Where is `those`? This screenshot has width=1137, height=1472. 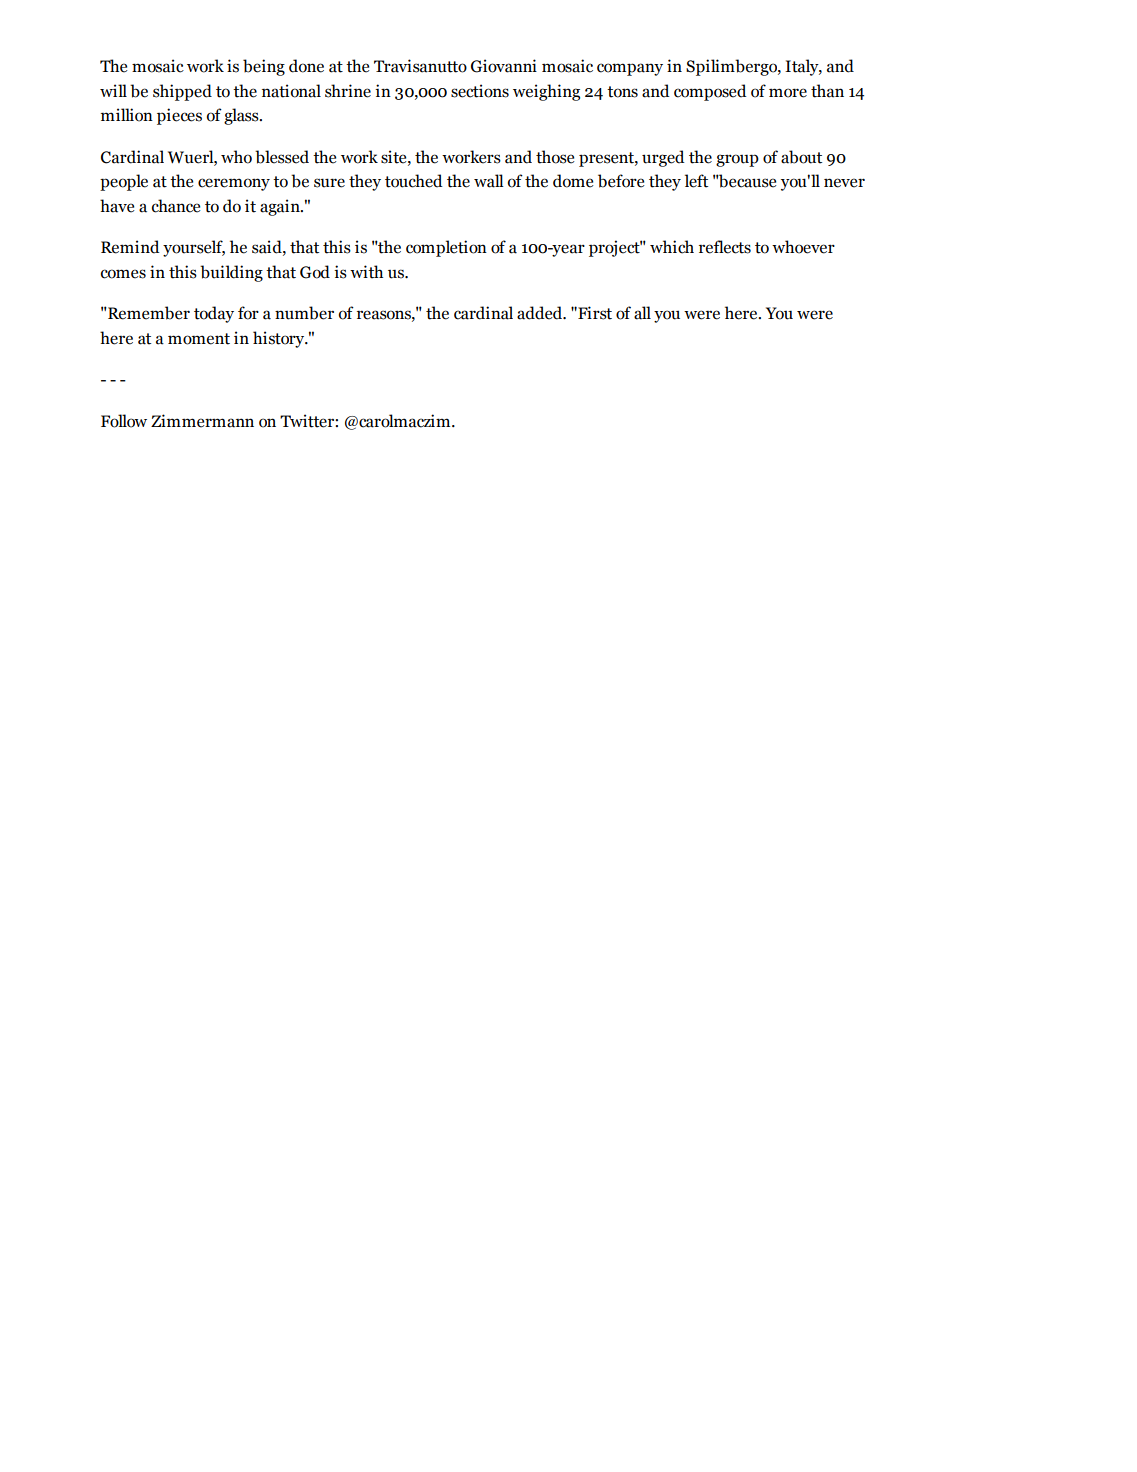 those is located at coordinates (555, 157).
